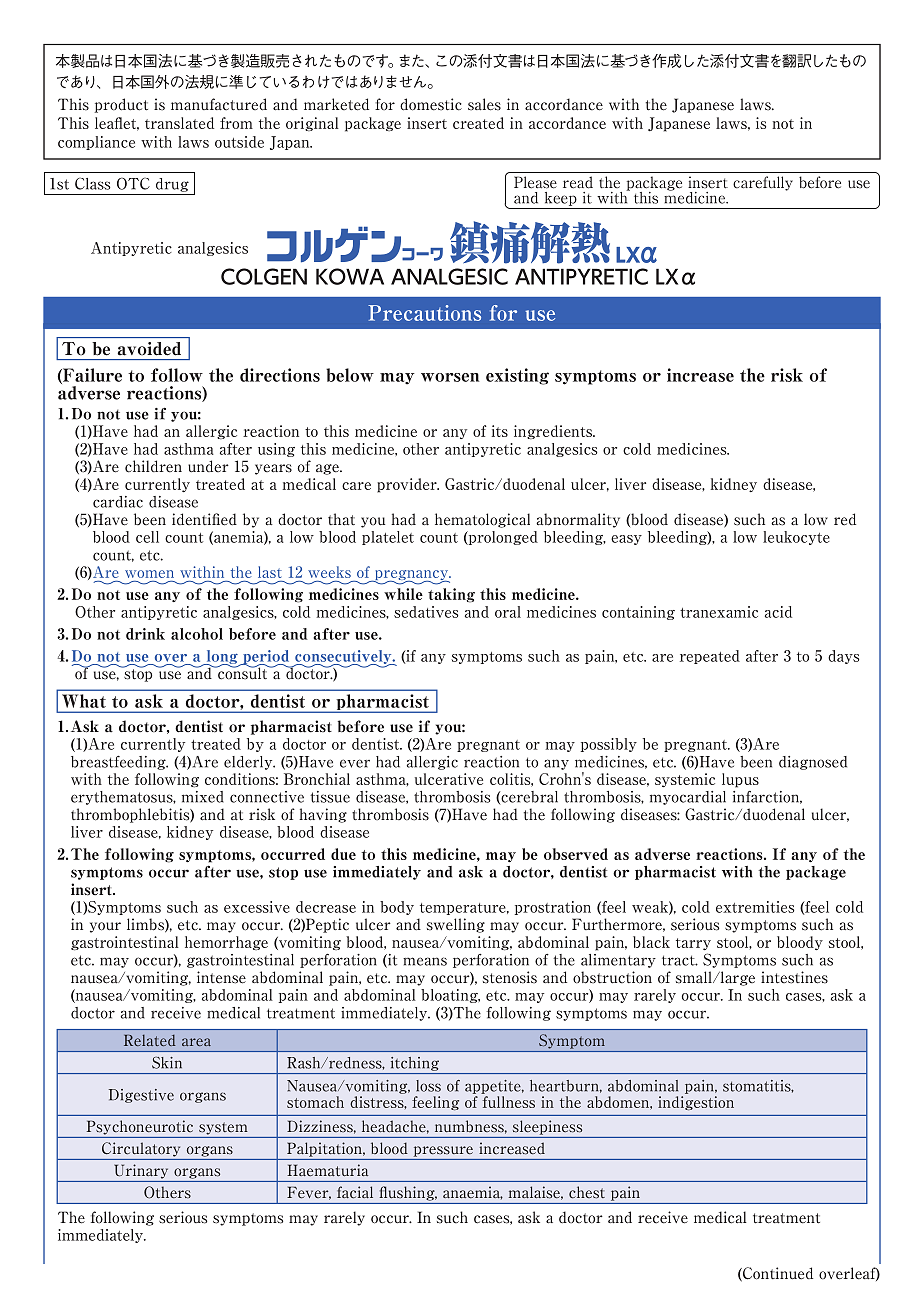 The width and height of the document is (924, 1308). Describe the element at coordinates (443, 1151) in the document. I see `pressure` at that location.
